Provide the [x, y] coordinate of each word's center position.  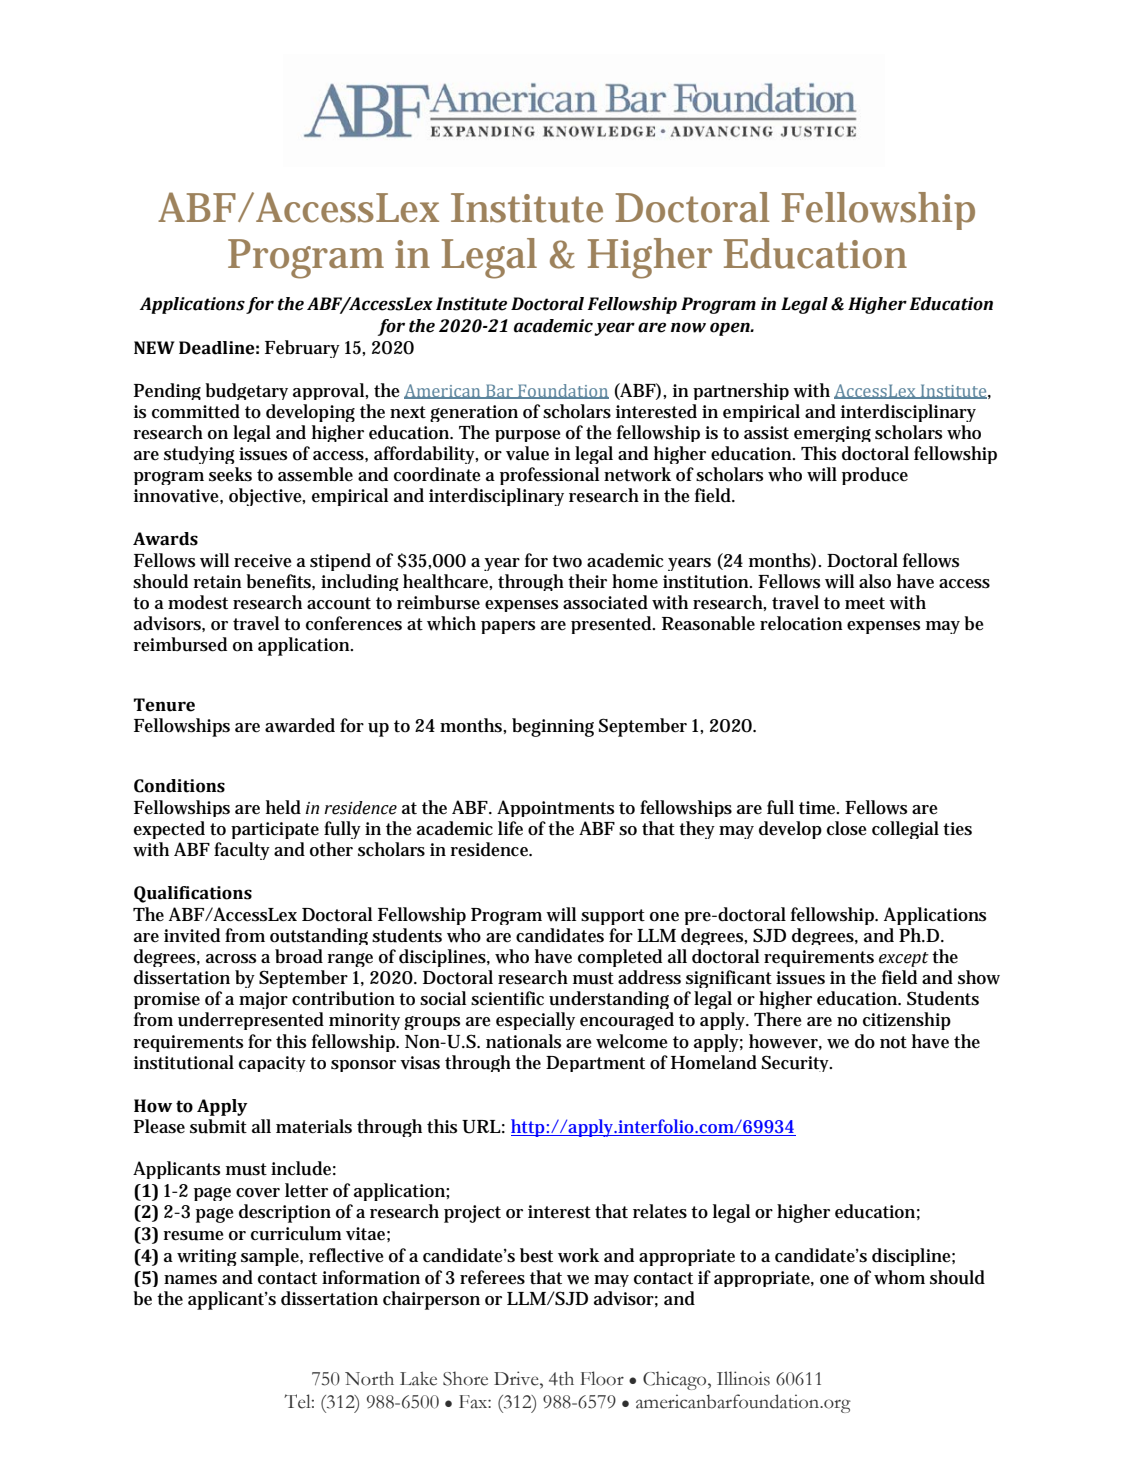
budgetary [246, 391]
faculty [242, 851]
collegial [905, 830]
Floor [602, 1378]
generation [474, 413]
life [510, 828]
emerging [832, 434]
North [369, 1378]
